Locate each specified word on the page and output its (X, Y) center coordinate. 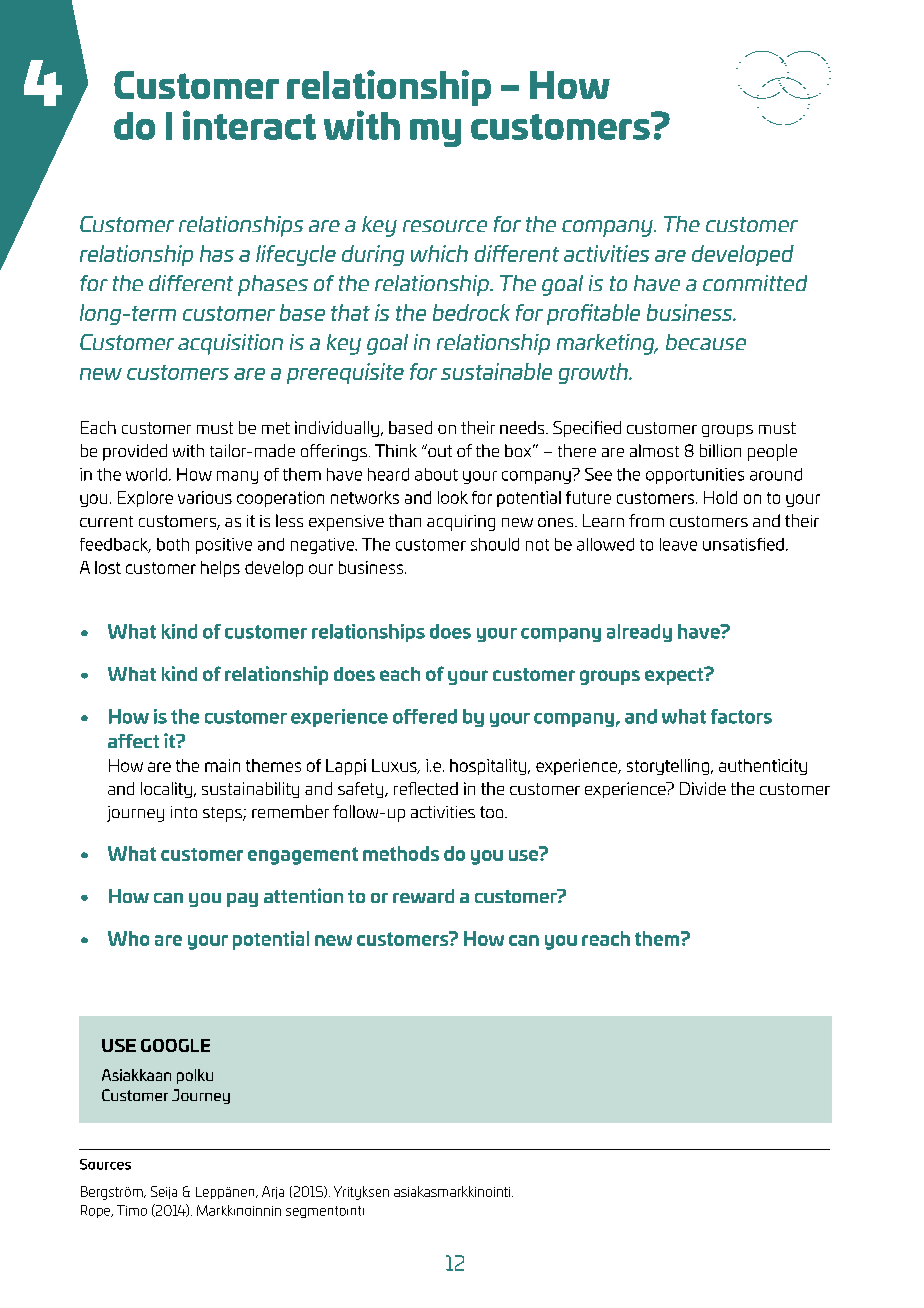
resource (445, 226)
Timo (132, 1210)
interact (249, 125)
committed (755, 283)
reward (423, 896)
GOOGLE (175, 1045)
